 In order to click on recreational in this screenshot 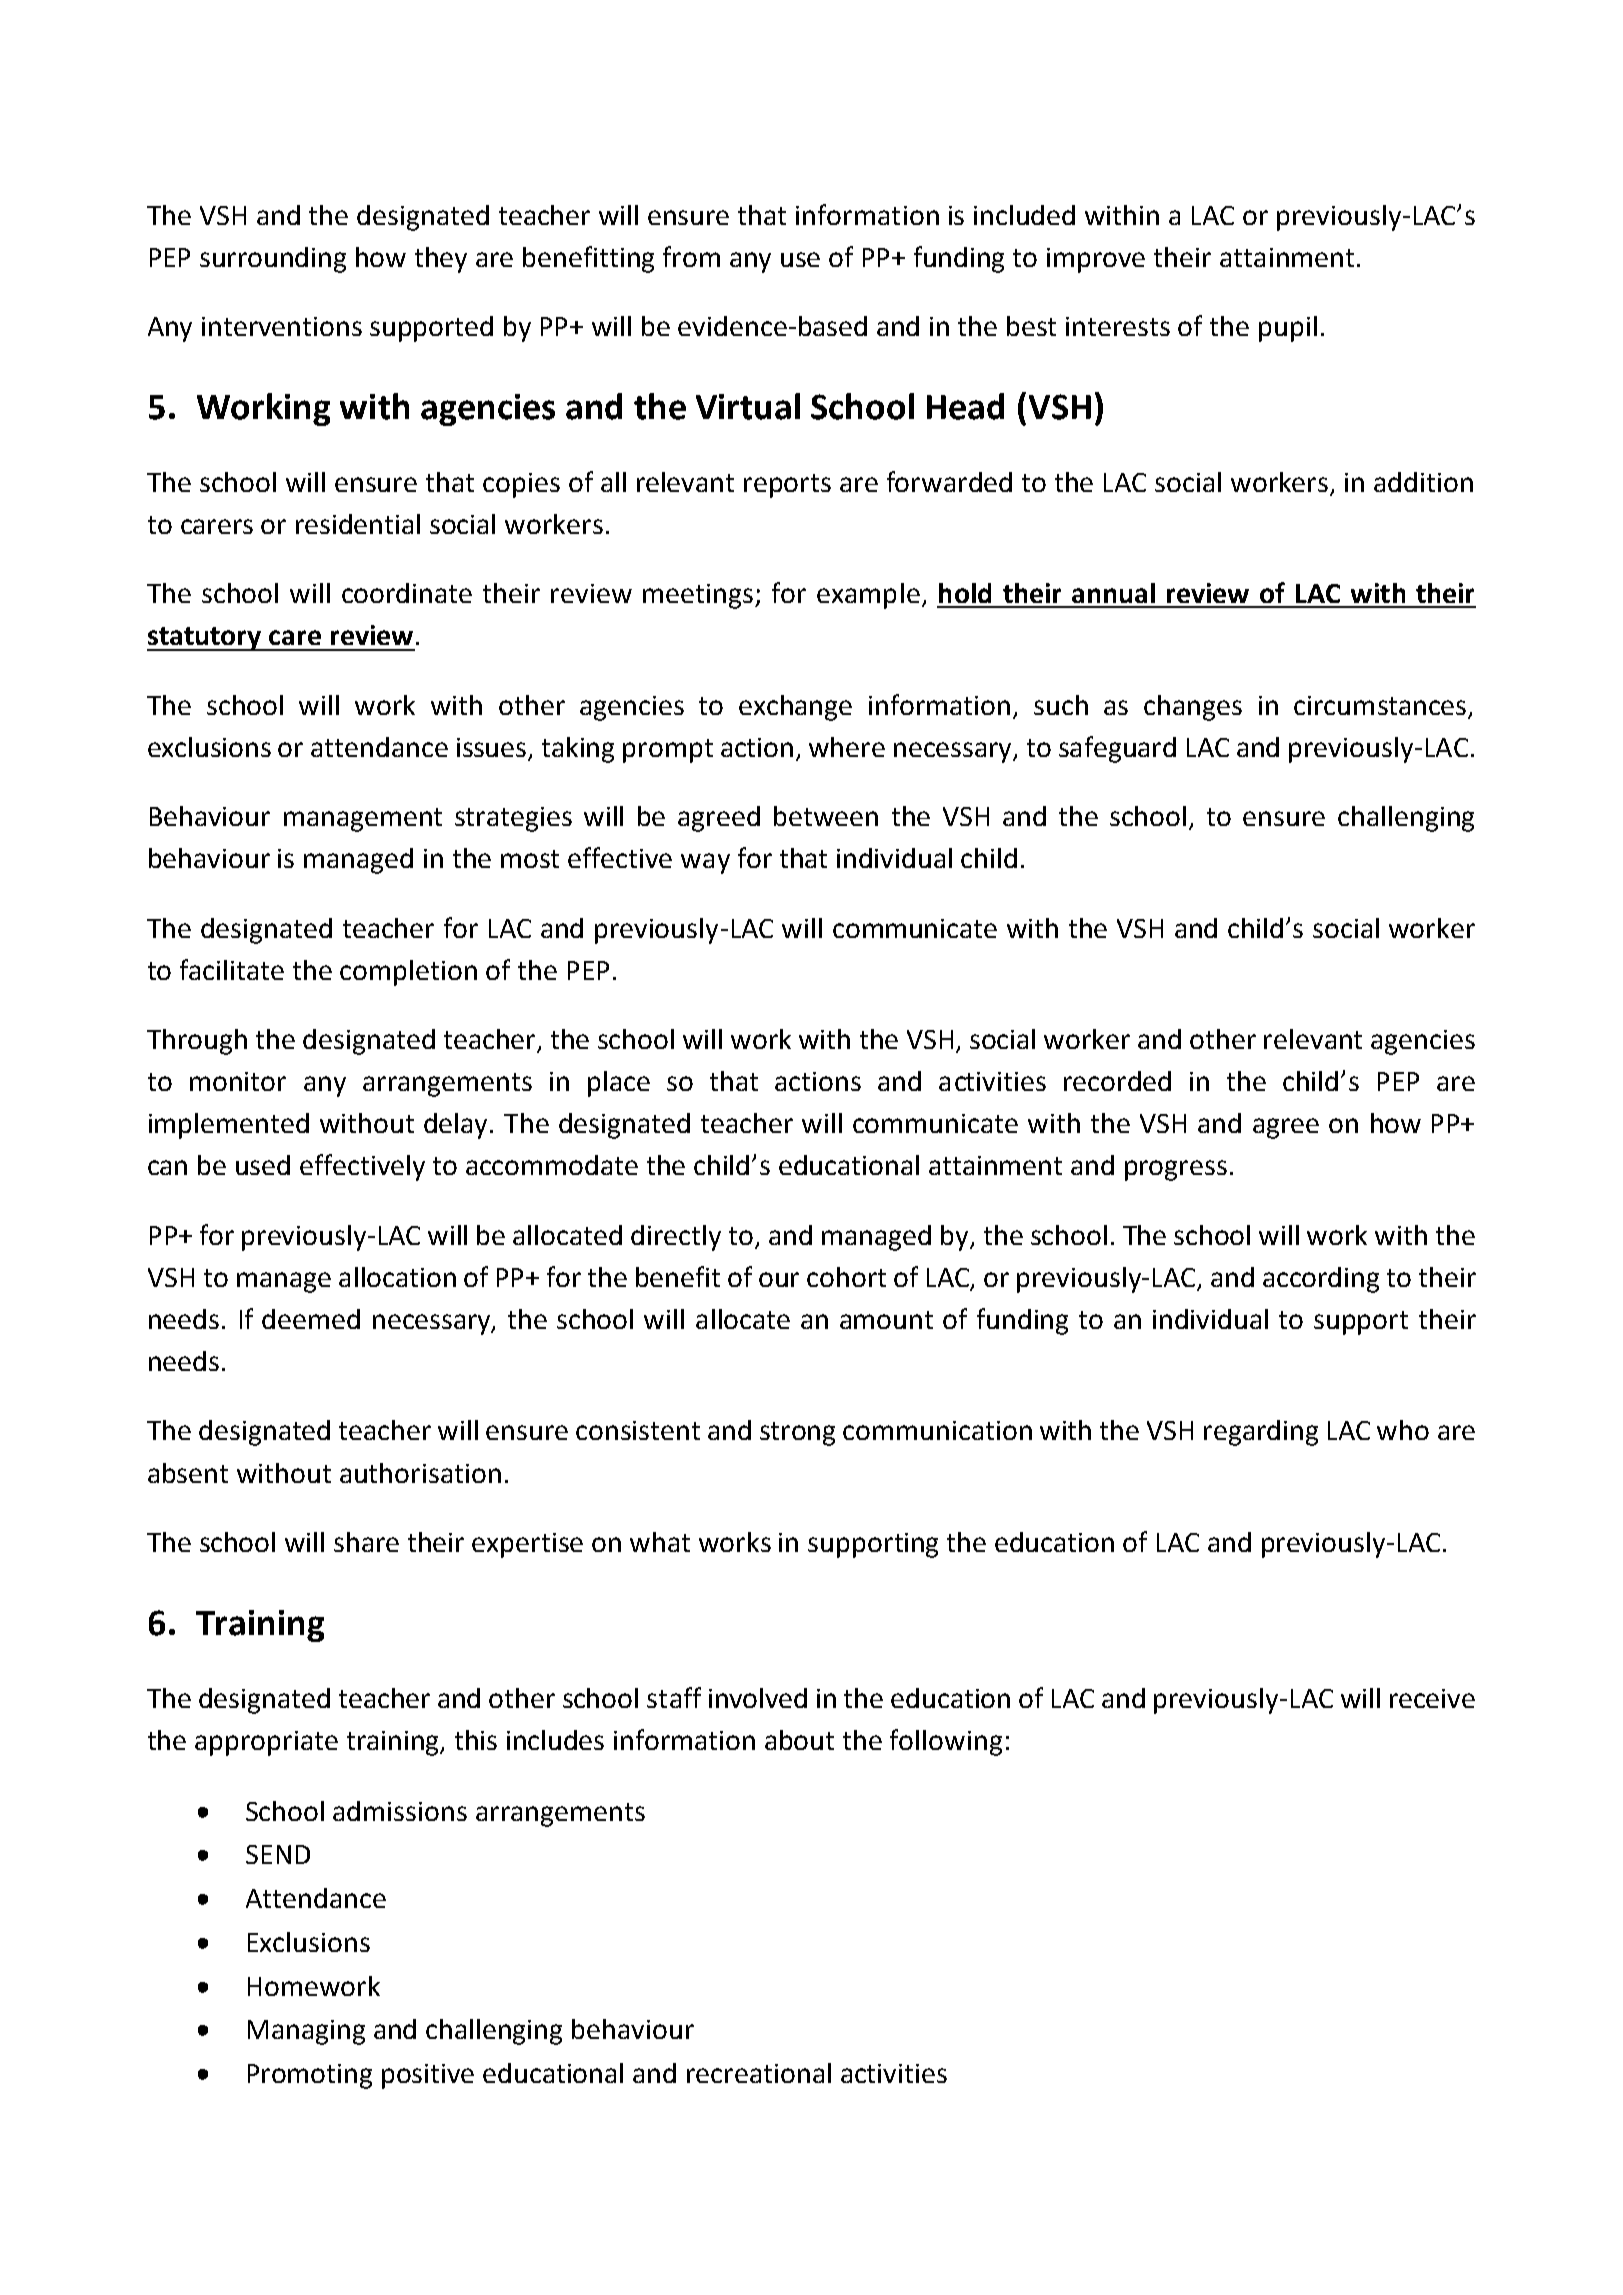, I will do `click(759, 2073)`.
